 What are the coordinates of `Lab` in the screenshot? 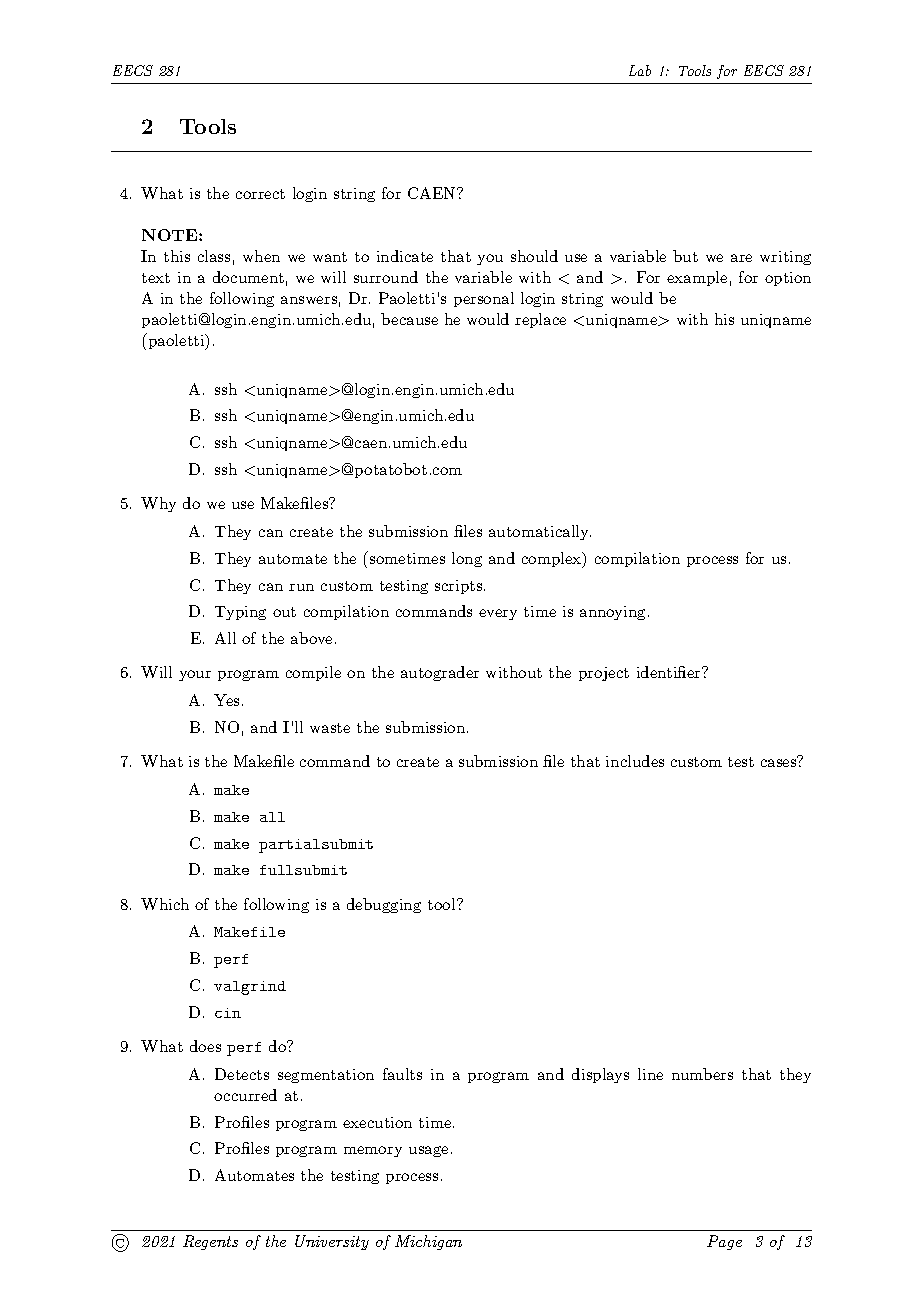 It's located at (640, 70).
